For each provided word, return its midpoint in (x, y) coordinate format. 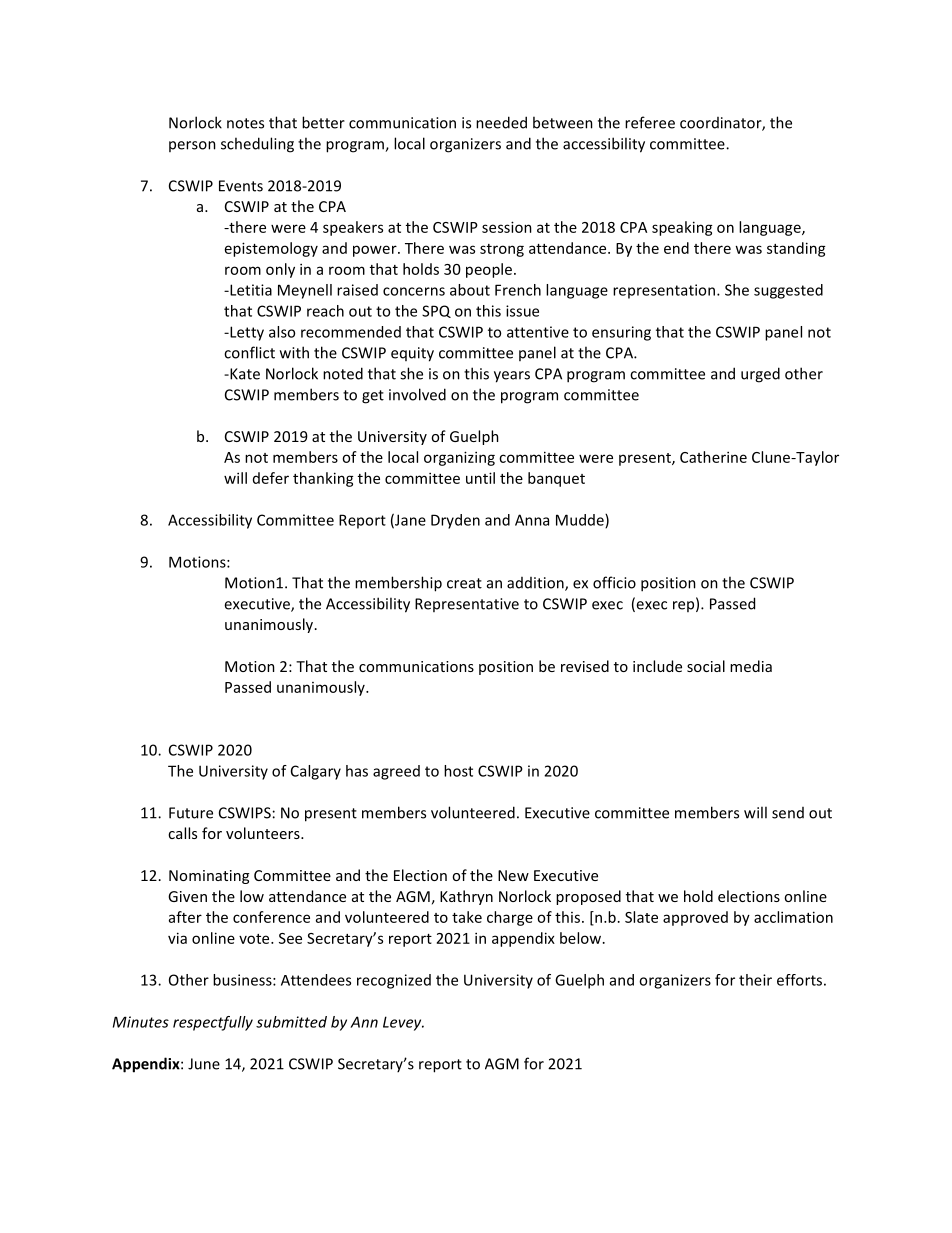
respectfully (213, 1023)
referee (650, 122)
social (706, 666)
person (192, 146)
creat (464, 583)
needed (501, 122)
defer (271, 478)
